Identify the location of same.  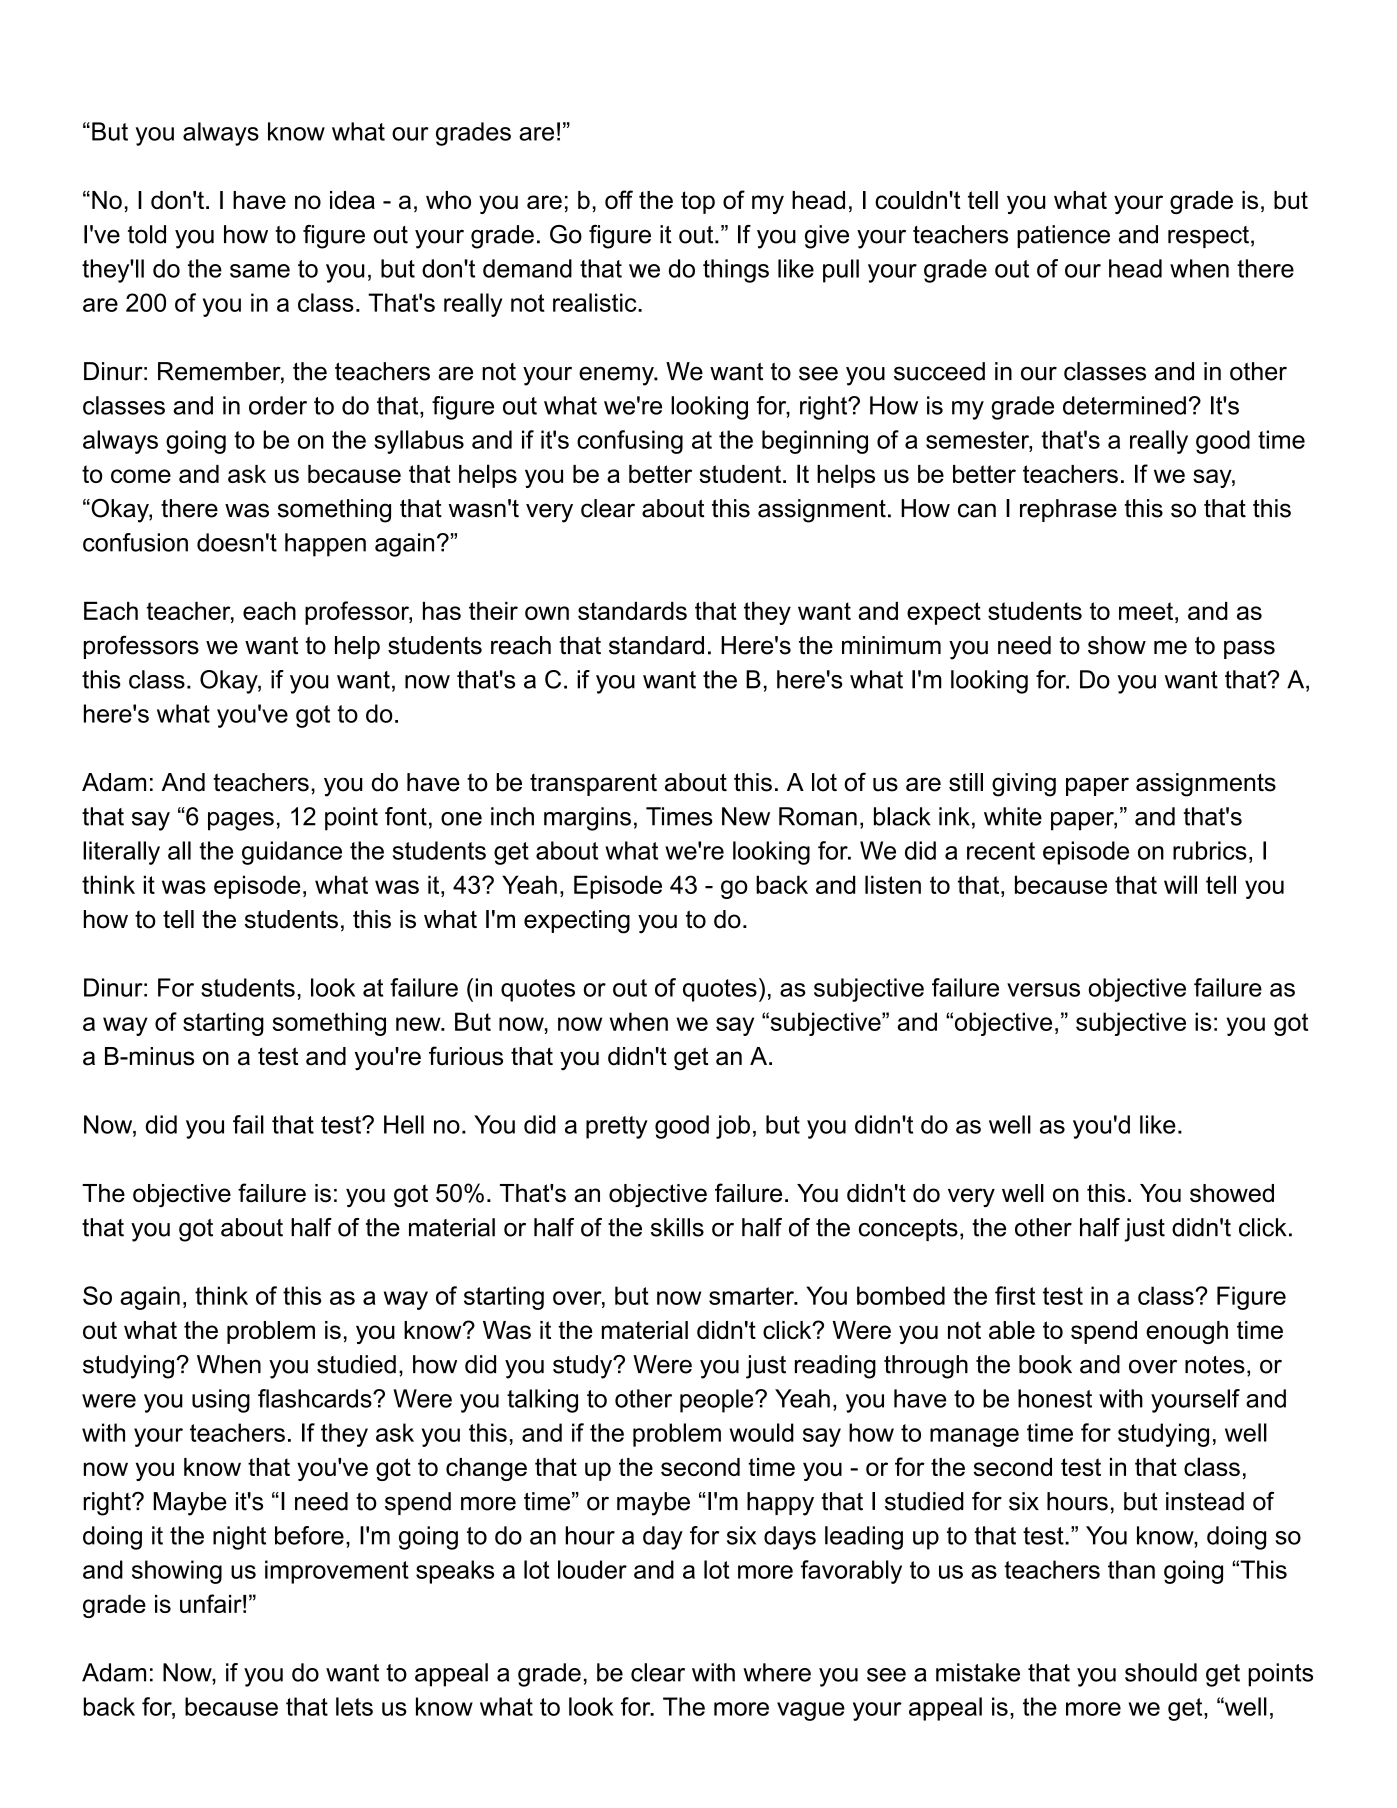
(260, 271).
